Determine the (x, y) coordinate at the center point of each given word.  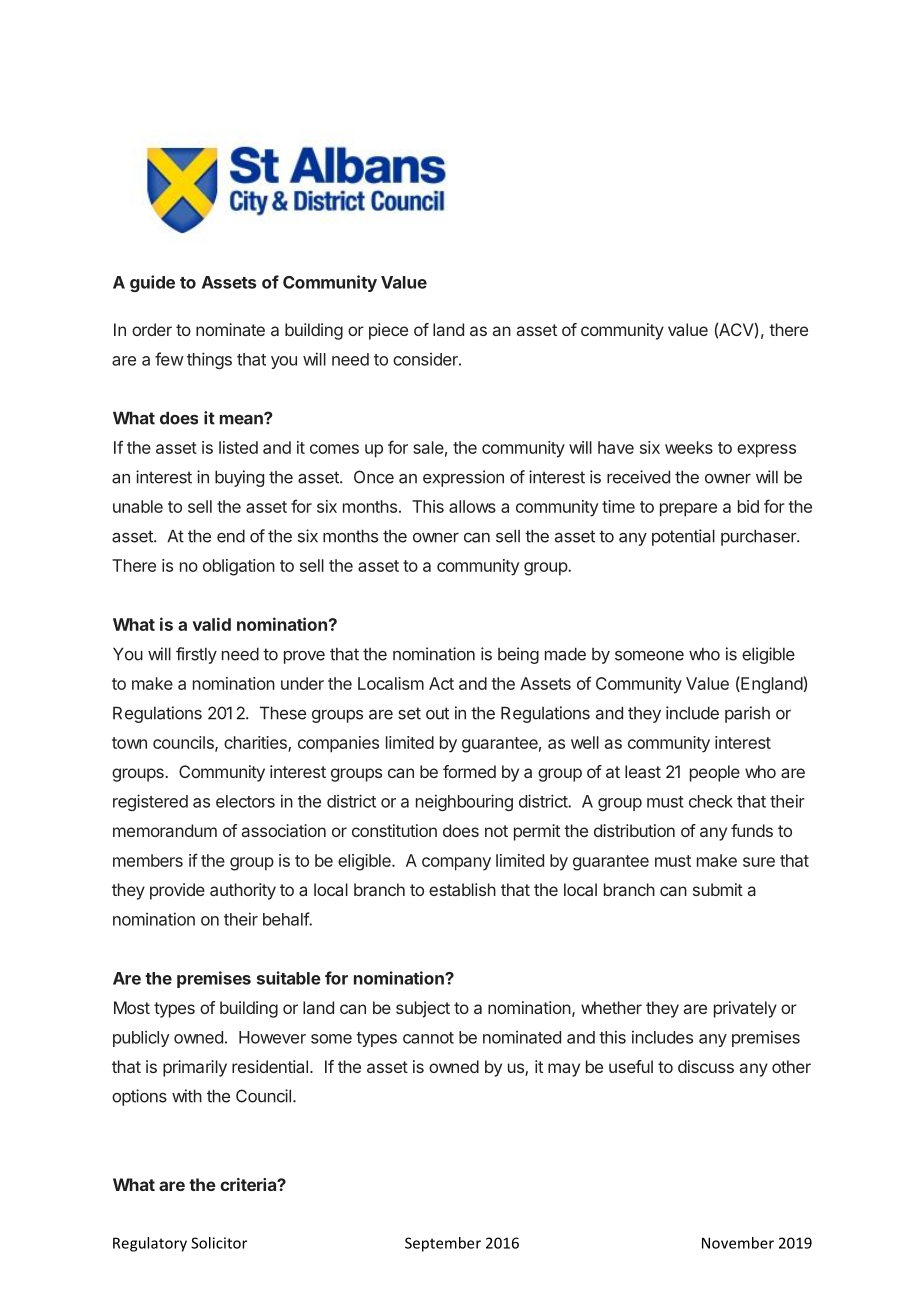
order (152, 329)
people (715, 773)
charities (256, 743)
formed (469, 771)
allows (472, 506)
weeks (689, 447)
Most (132, 1007)
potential (683, 537)
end (231, 536)
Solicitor (219, 1243)
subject (423, 1009)
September (443, 1244)
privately (745, 1009)
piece (388, 331)
